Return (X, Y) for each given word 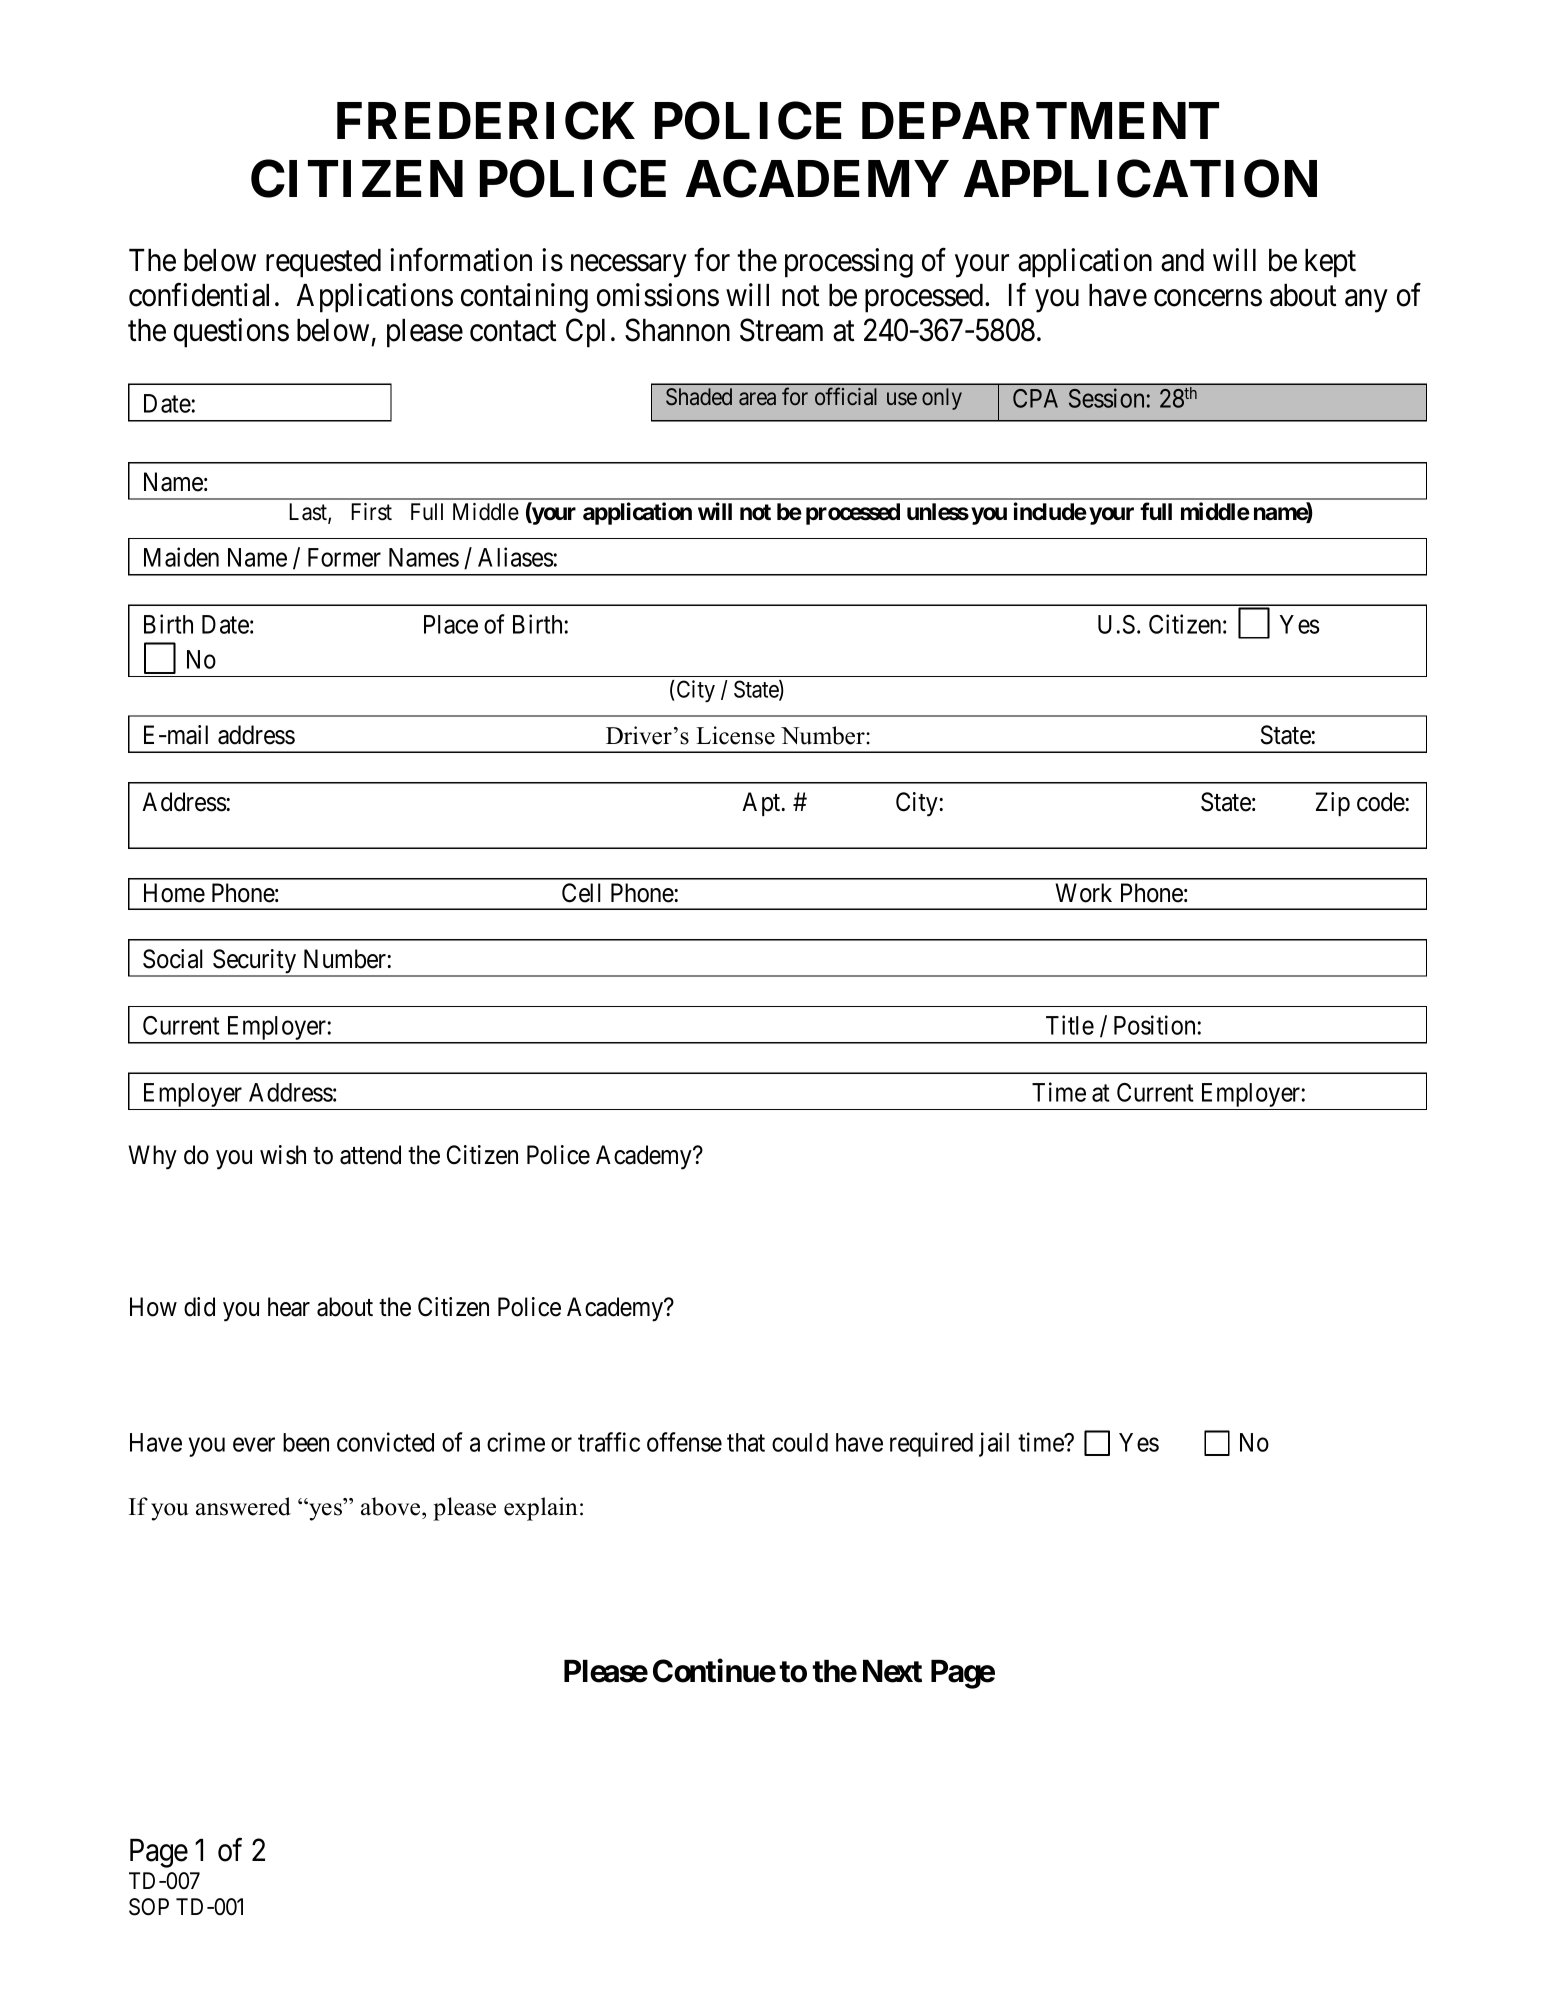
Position (1154, 1025)
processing (849, 263)
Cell (581, 893)
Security (255, 962)
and (1182, 260)
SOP (149, 1907)
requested (323, 263)
